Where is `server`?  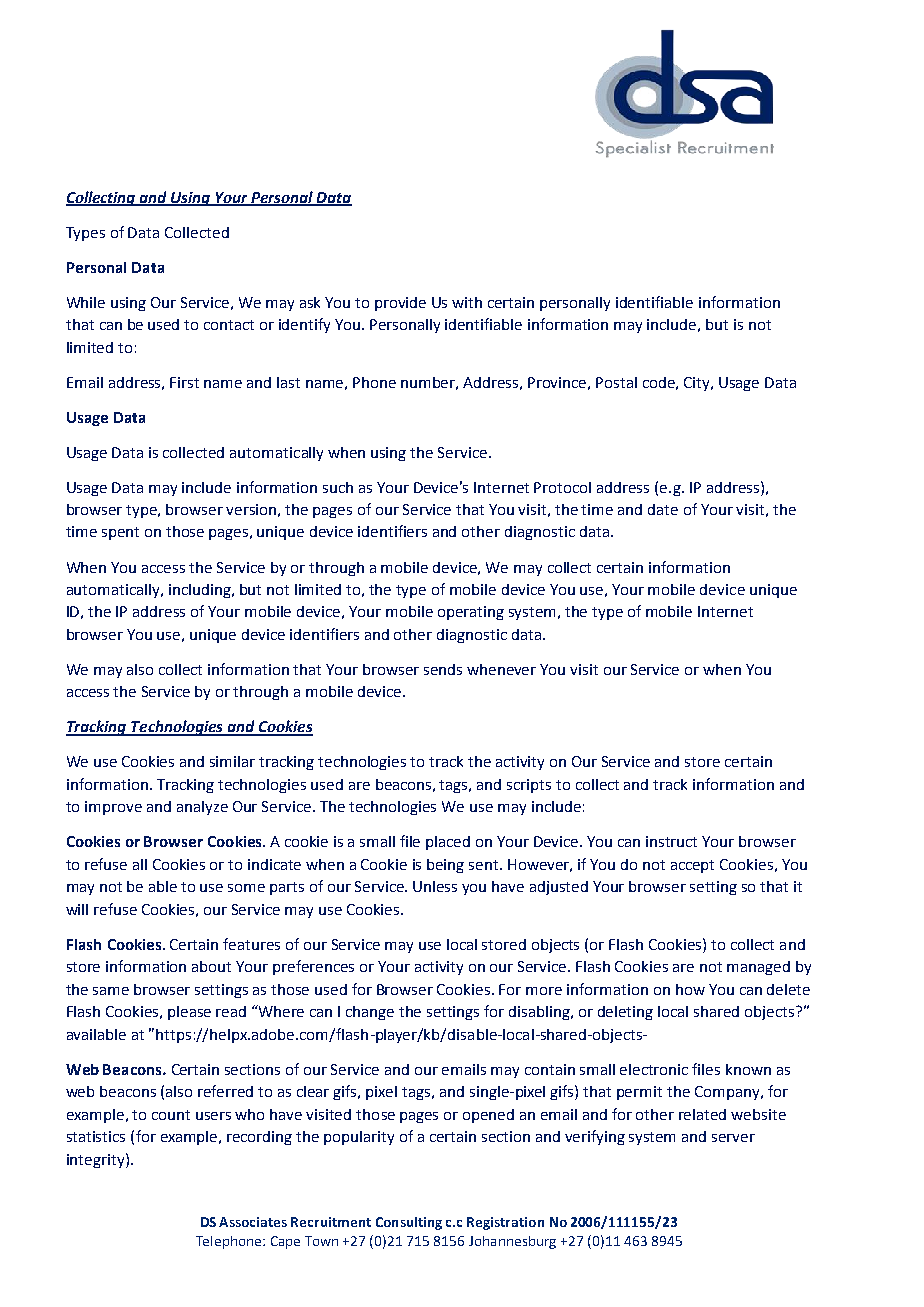 server is located at coordinates (733, 1138).
